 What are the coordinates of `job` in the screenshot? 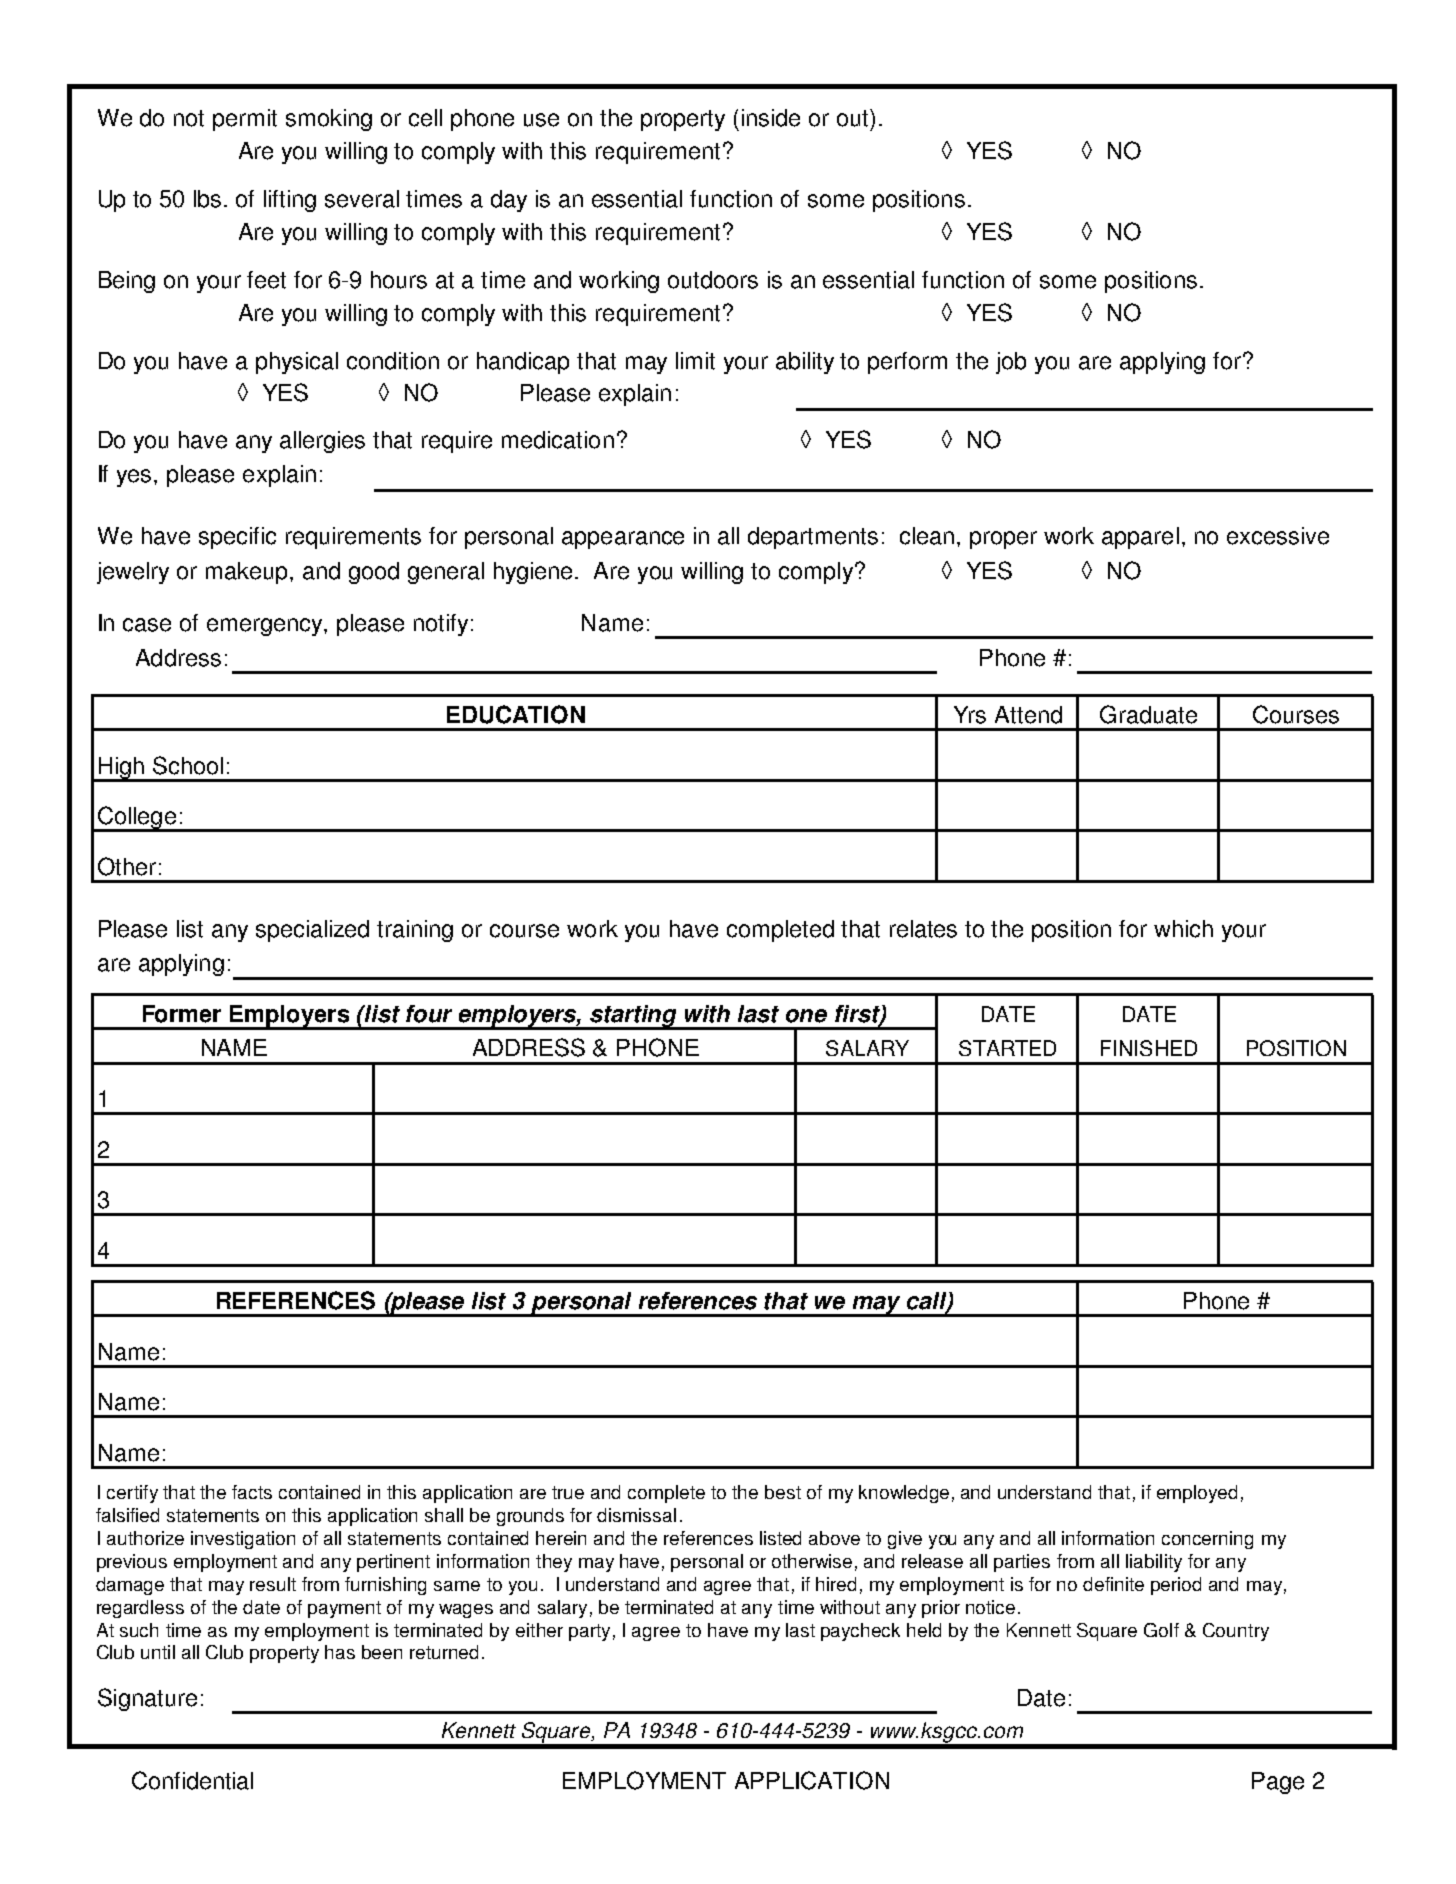 It's located at (1011, 363).
